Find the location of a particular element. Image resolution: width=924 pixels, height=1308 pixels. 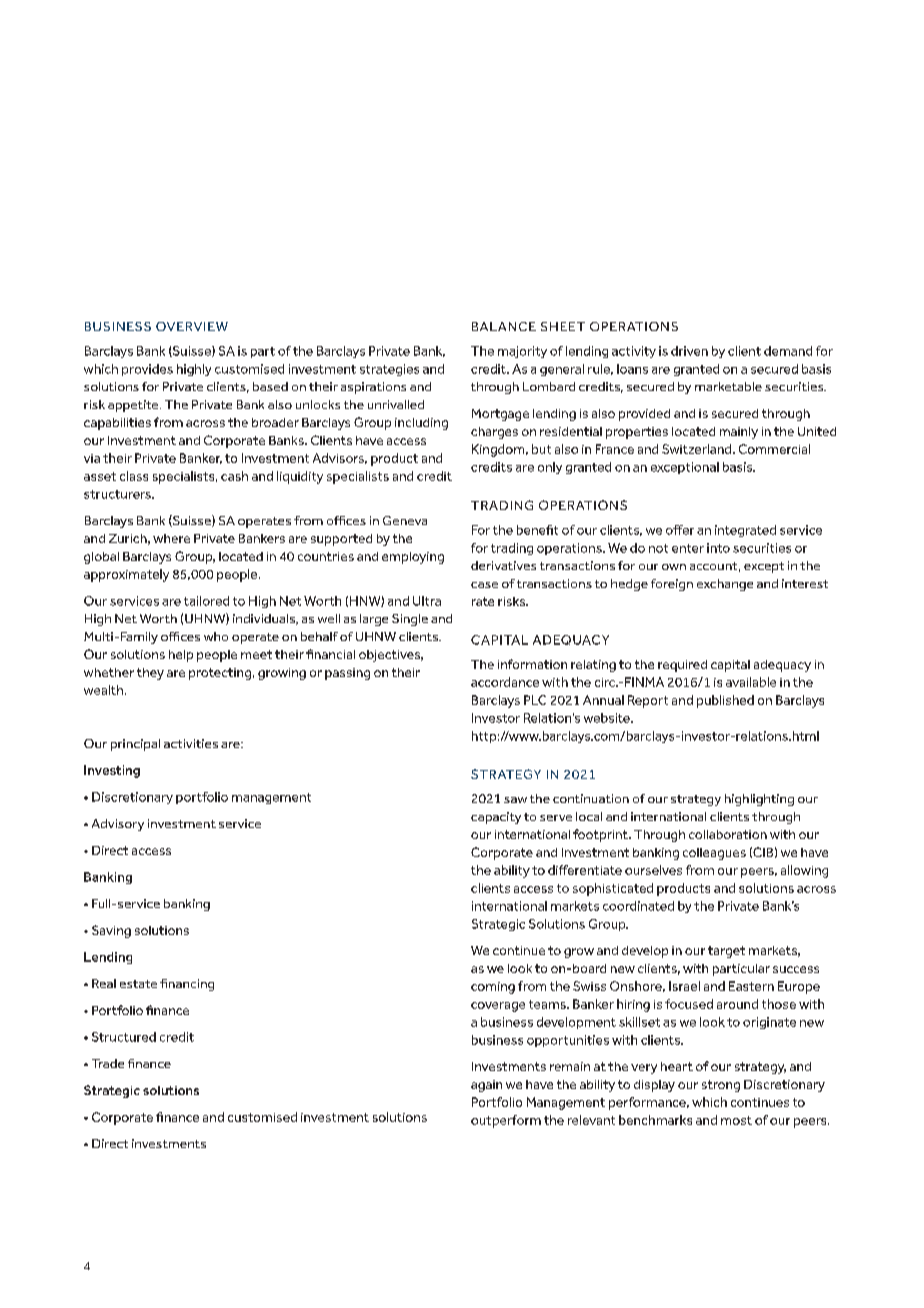

employing is located at coordinates (413, 558).
